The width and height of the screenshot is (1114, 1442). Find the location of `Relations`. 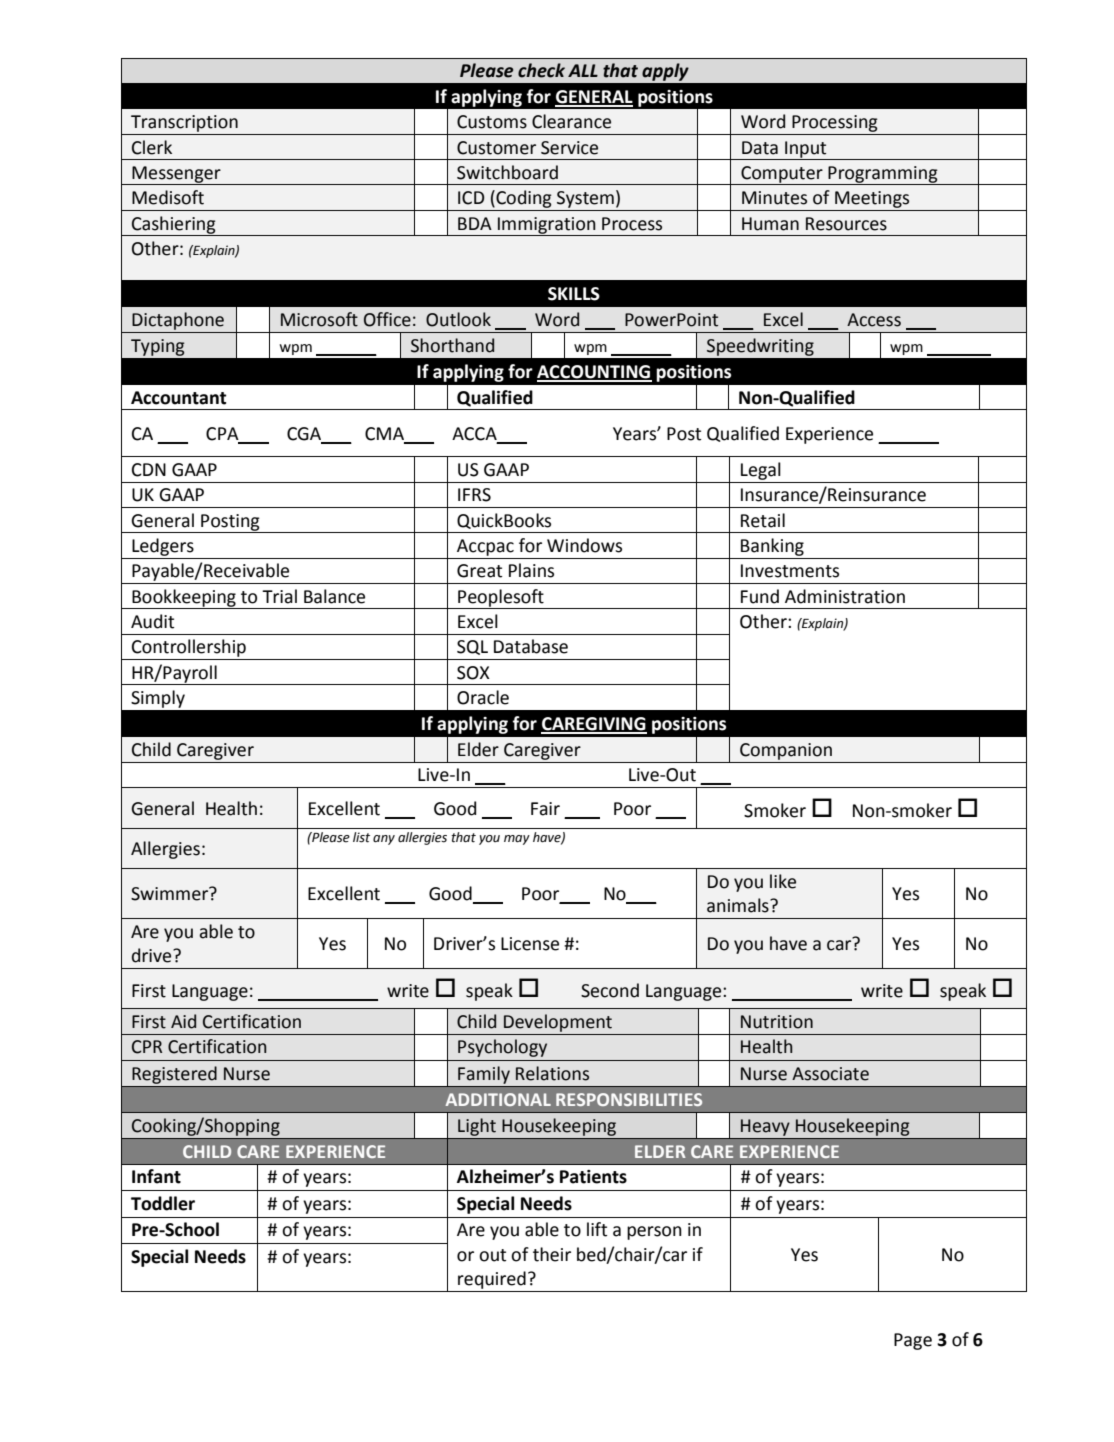

Relations is located at coordinates (552, 1073).
